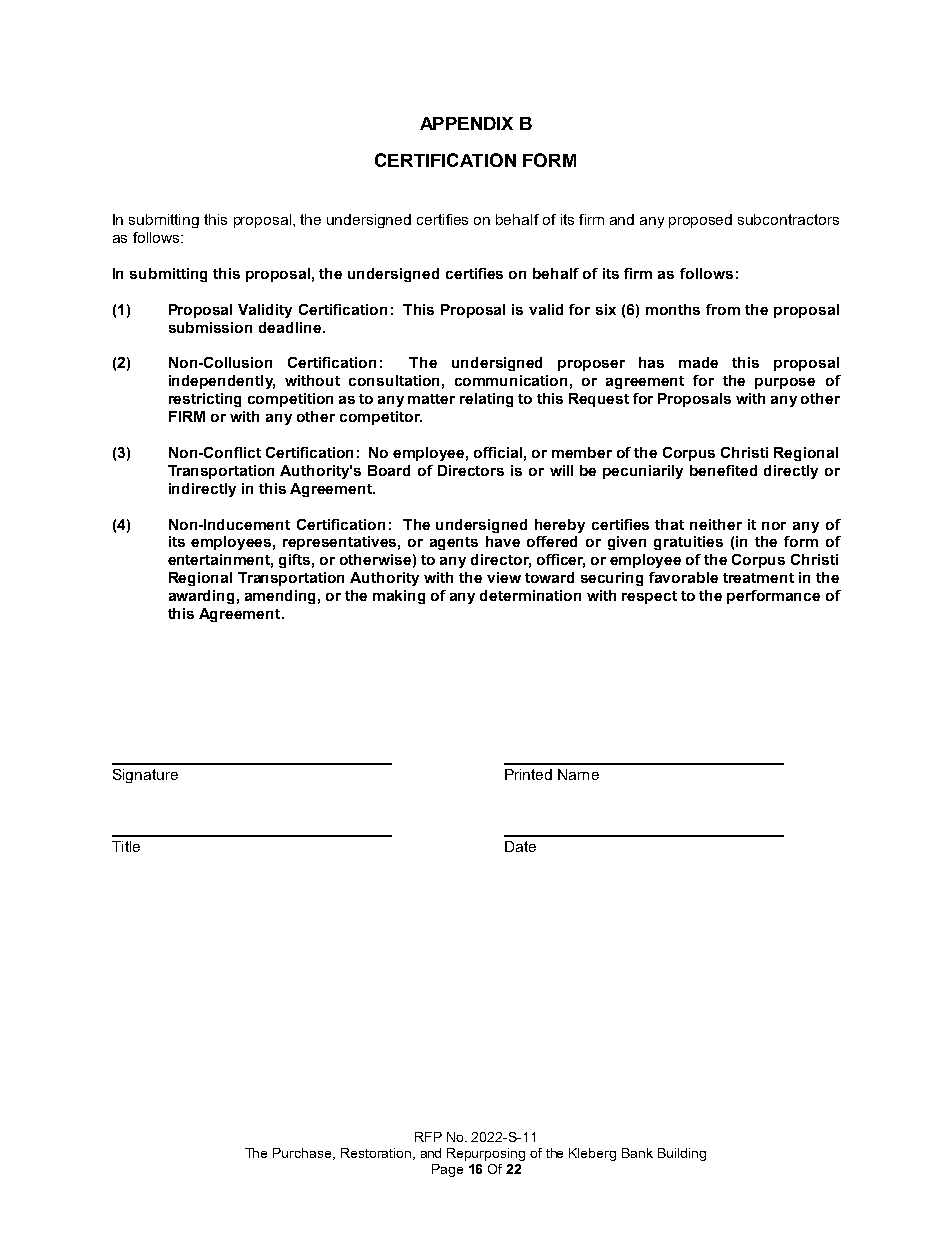  What do you see at coordinates (205, 400) in the document?
I see `restricting` at bounding box center [205, 400].
